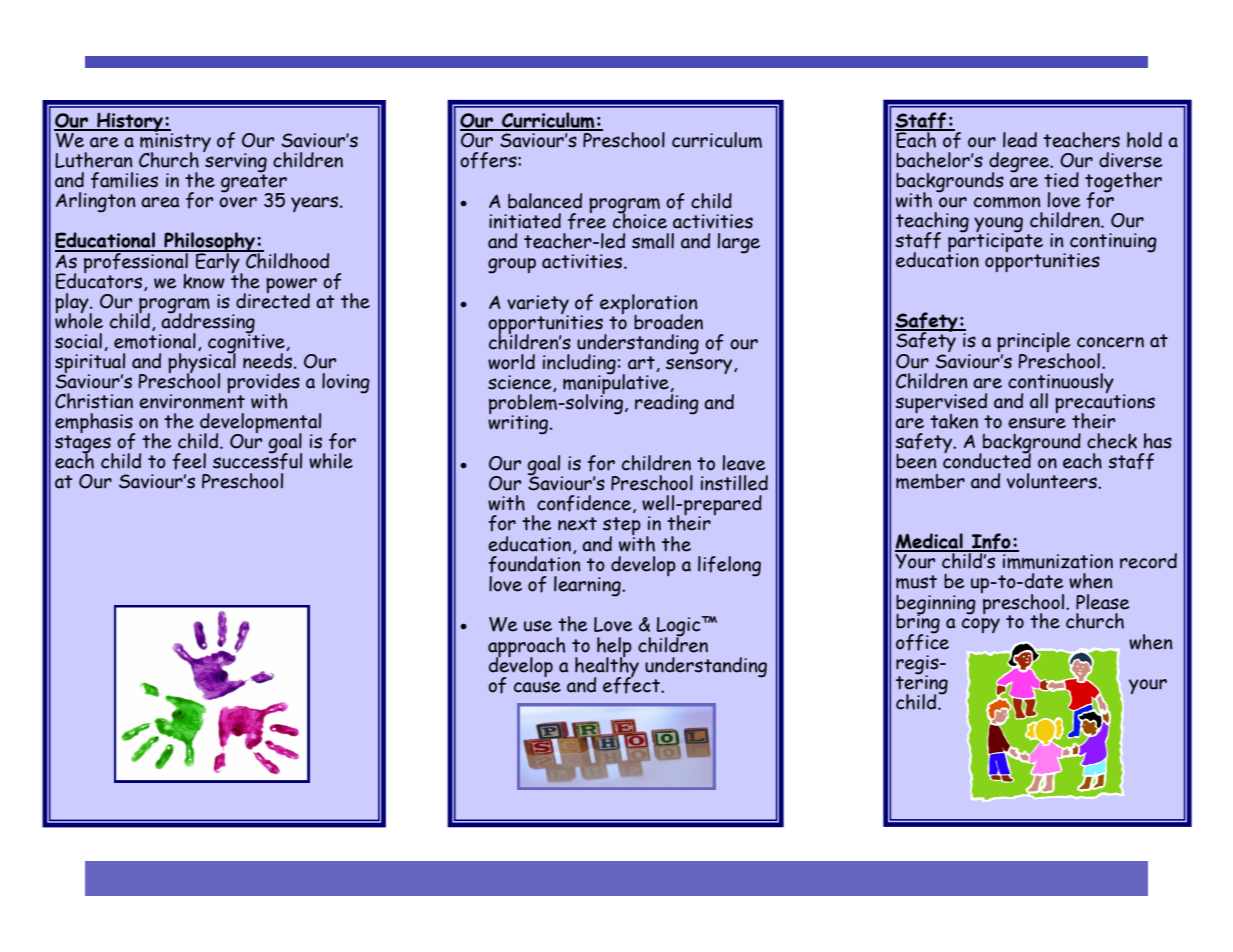 The image size is (1233, 952). Describe the element at coordinates (649, 305) in the screenshot. I see `exploration` at that location.
